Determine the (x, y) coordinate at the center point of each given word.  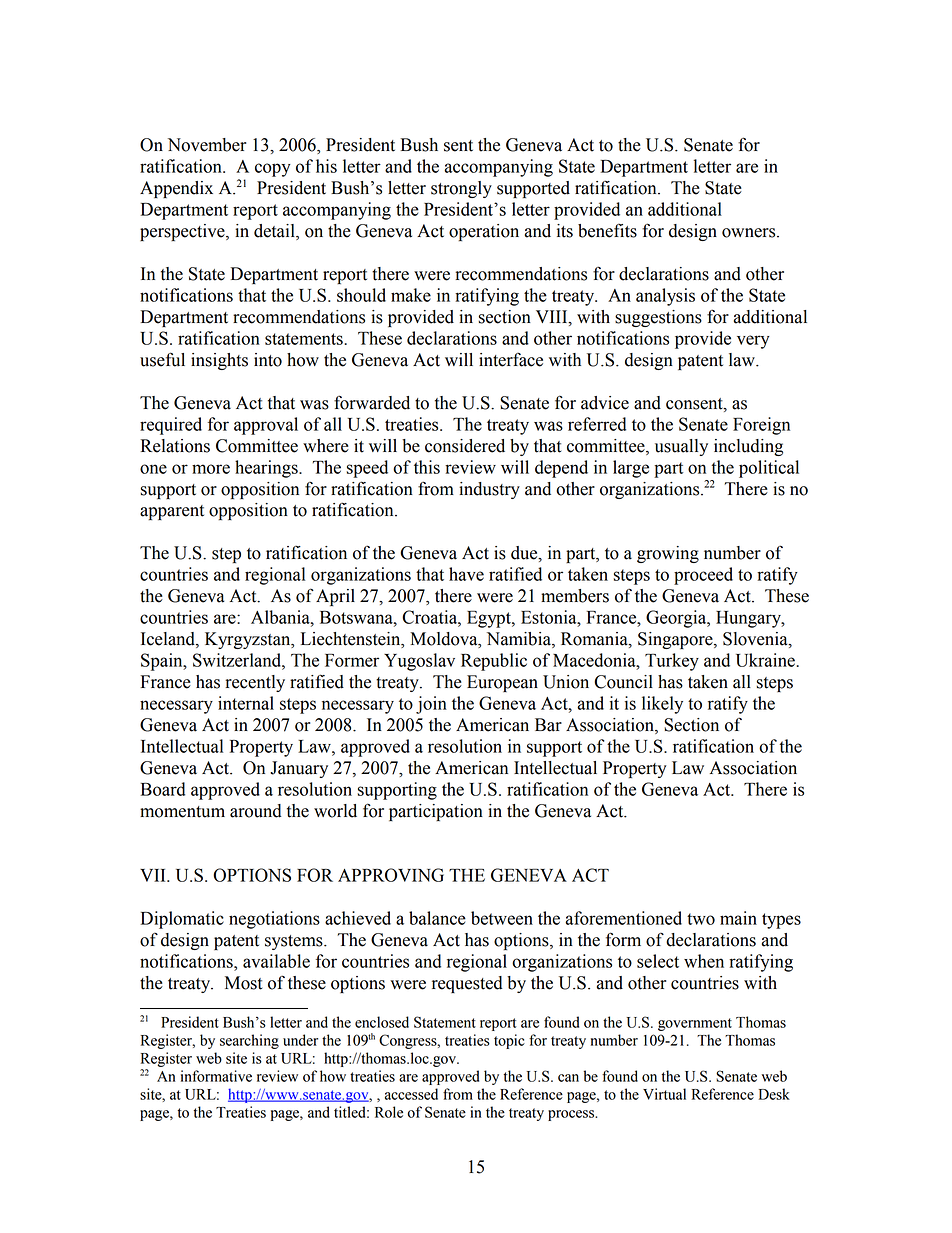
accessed (411, 1094)
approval (266, 426)
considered (465, 446)
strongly (461, 189)
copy (273, 170)
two (701, 919)
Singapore (676, 640)
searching (249, 1041)
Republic (494, 662)
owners (750, 233)
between (502, 918)
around (256, 811)
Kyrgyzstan (249, 640)
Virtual (664, 1094)
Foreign (761, 426)
